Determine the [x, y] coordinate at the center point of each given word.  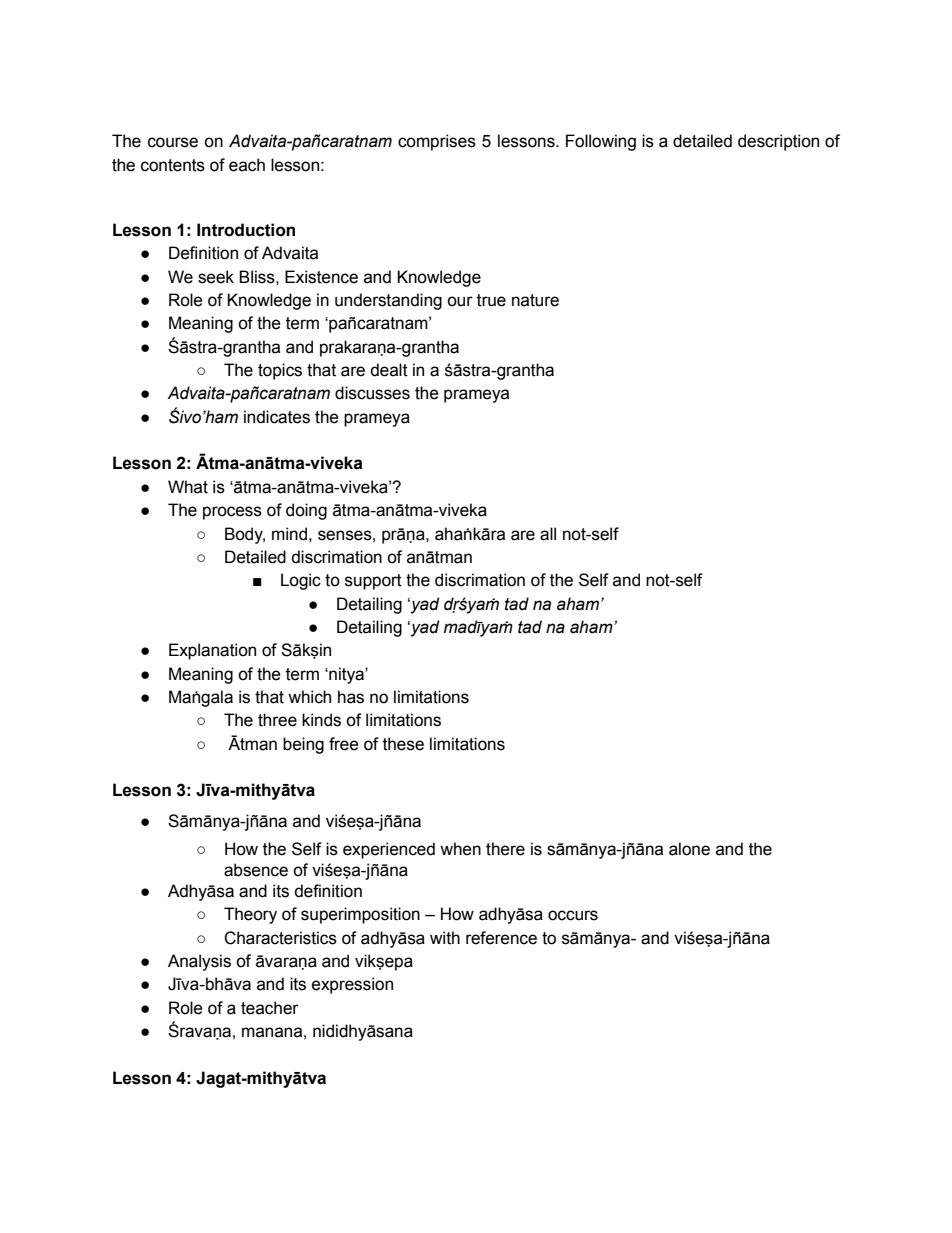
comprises [437, 142]
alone [689, 849]
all [548, 534]
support [373, 582]
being [303, 745]
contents [173, 165]
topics [280, 371]
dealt [389, 370]
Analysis [199, 962]
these [403, 744]
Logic [301, 581]
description [778, 142]
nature [535, 300]
